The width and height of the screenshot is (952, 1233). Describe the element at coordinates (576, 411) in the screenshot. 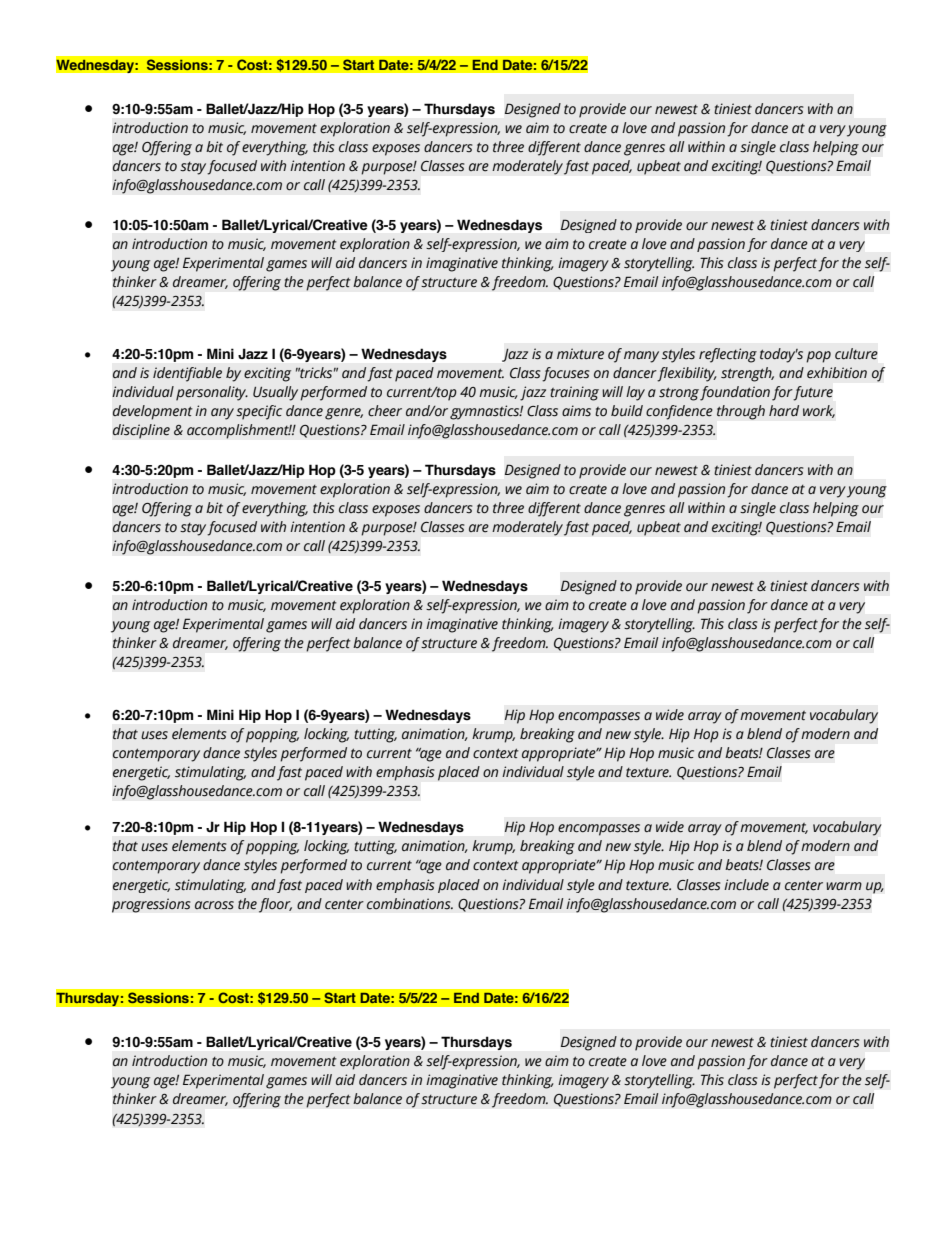

I see `aims` at that location.
